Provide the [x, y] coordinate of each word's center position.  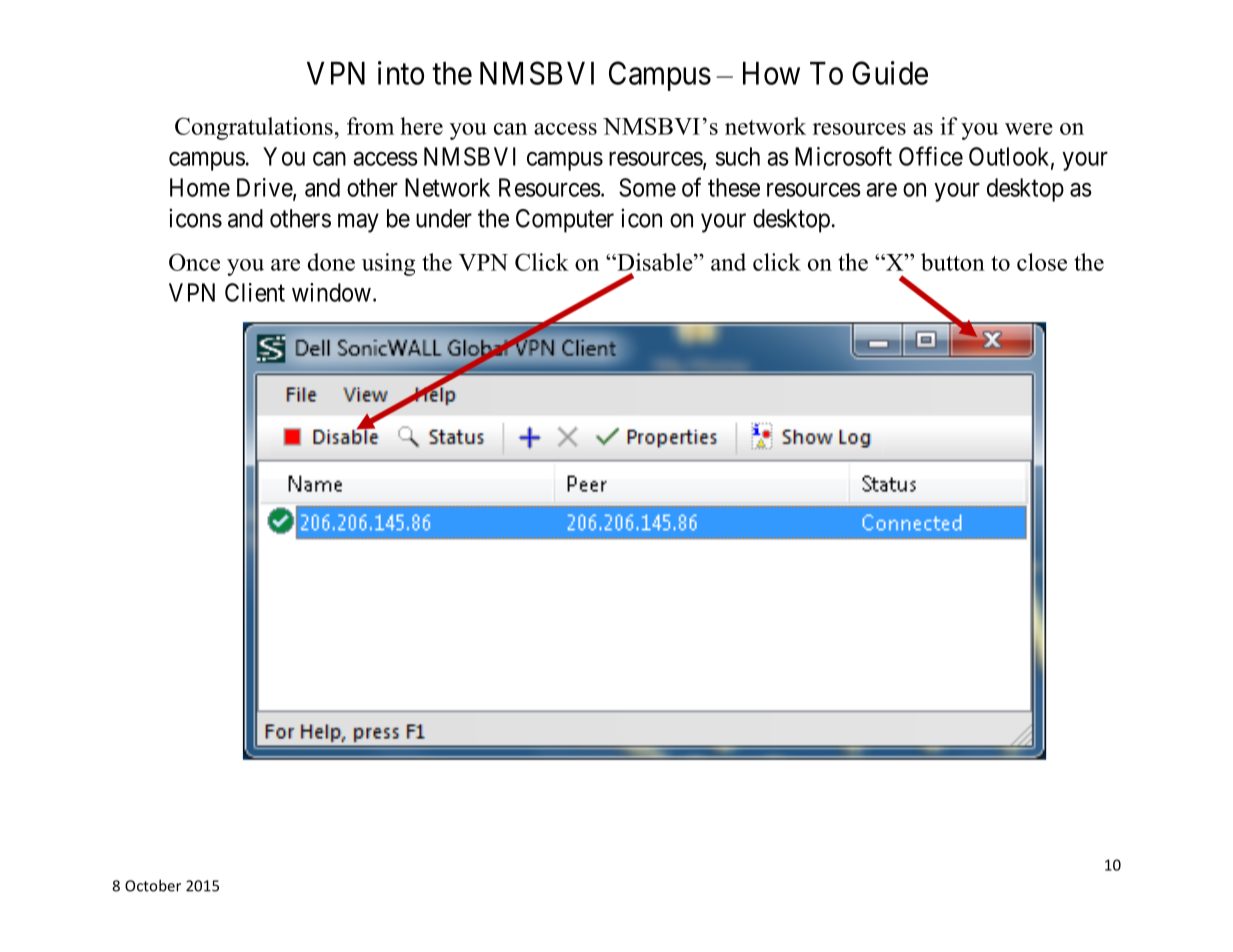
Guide [890, 73]
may [358, 223]
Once [194, 262]
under [444, 218]
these [734, 187]
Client [255, 292]
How [771, 73]
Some [647, 187]
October [153, 885]
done [331, 262]
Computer [565, 221]
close [1042, 262]
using [388, 264]
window [331, 292]
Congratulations [254, 128]
